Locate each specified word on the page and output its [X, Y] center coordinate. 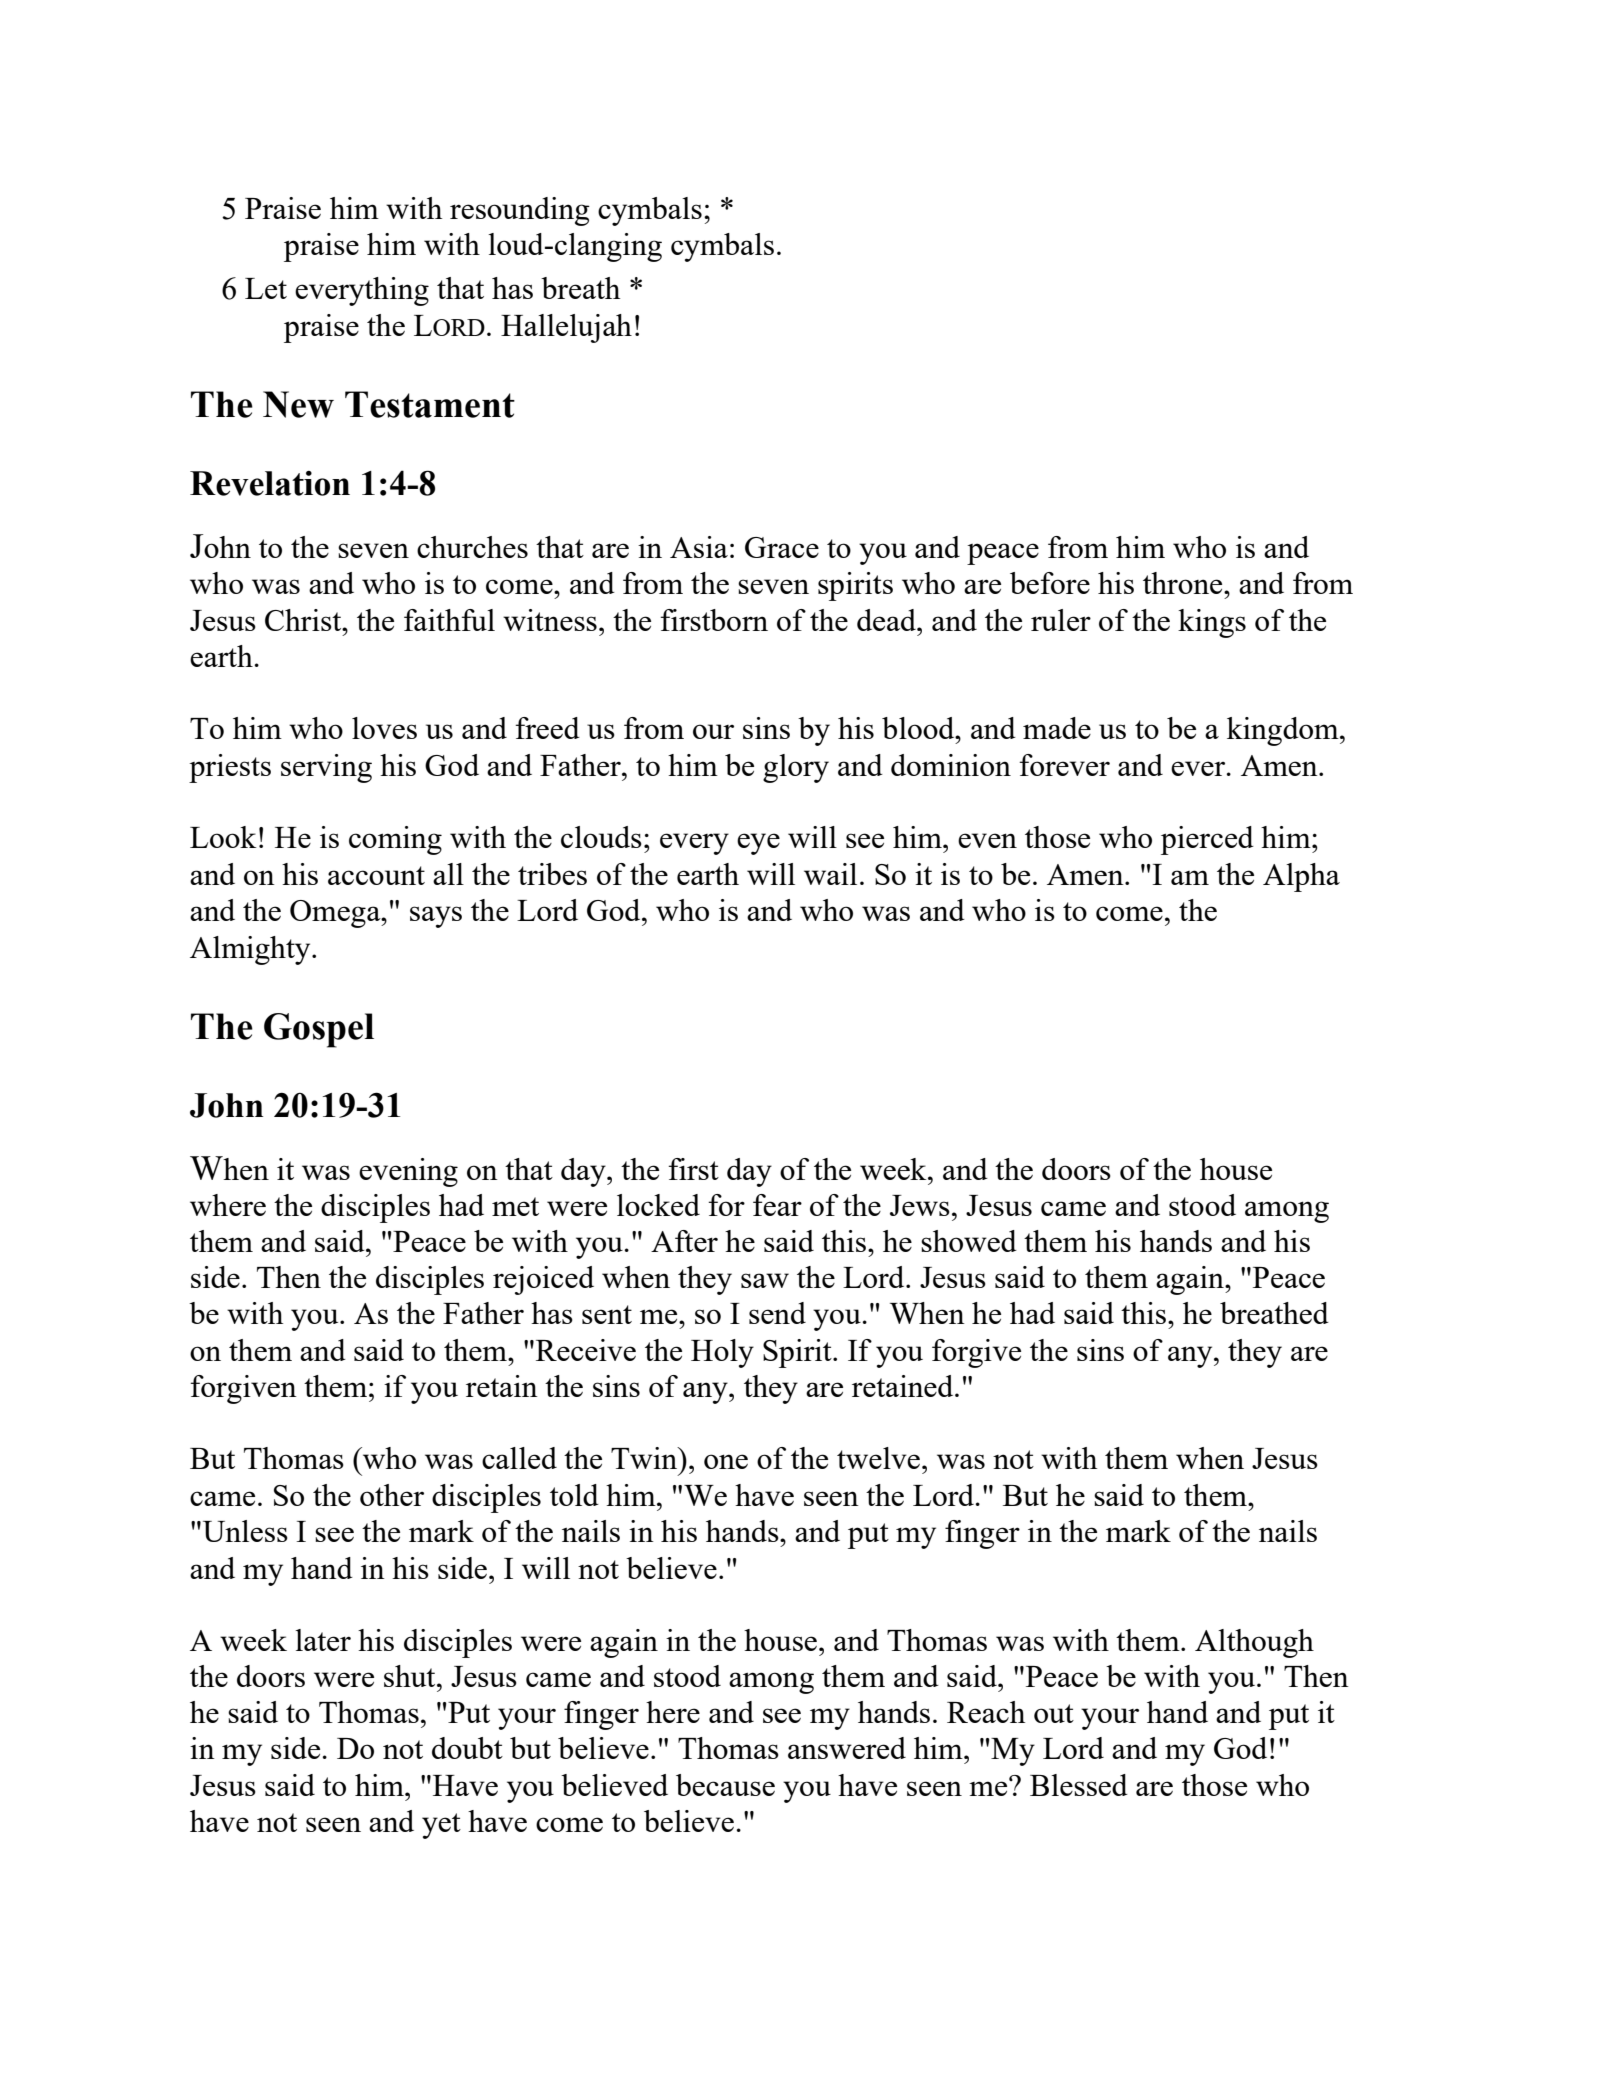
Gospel [319, 1030]
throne [1184, 583]
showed [969, 1241]
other [392, 1495]
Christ [304, 620]
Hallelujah [566, 328]
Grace [782, 547]
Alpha [1301, 877]
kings [1212, 623]
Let [266, 288]
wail [830, 874]
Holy [722, 1353]
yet [441, 1826]
